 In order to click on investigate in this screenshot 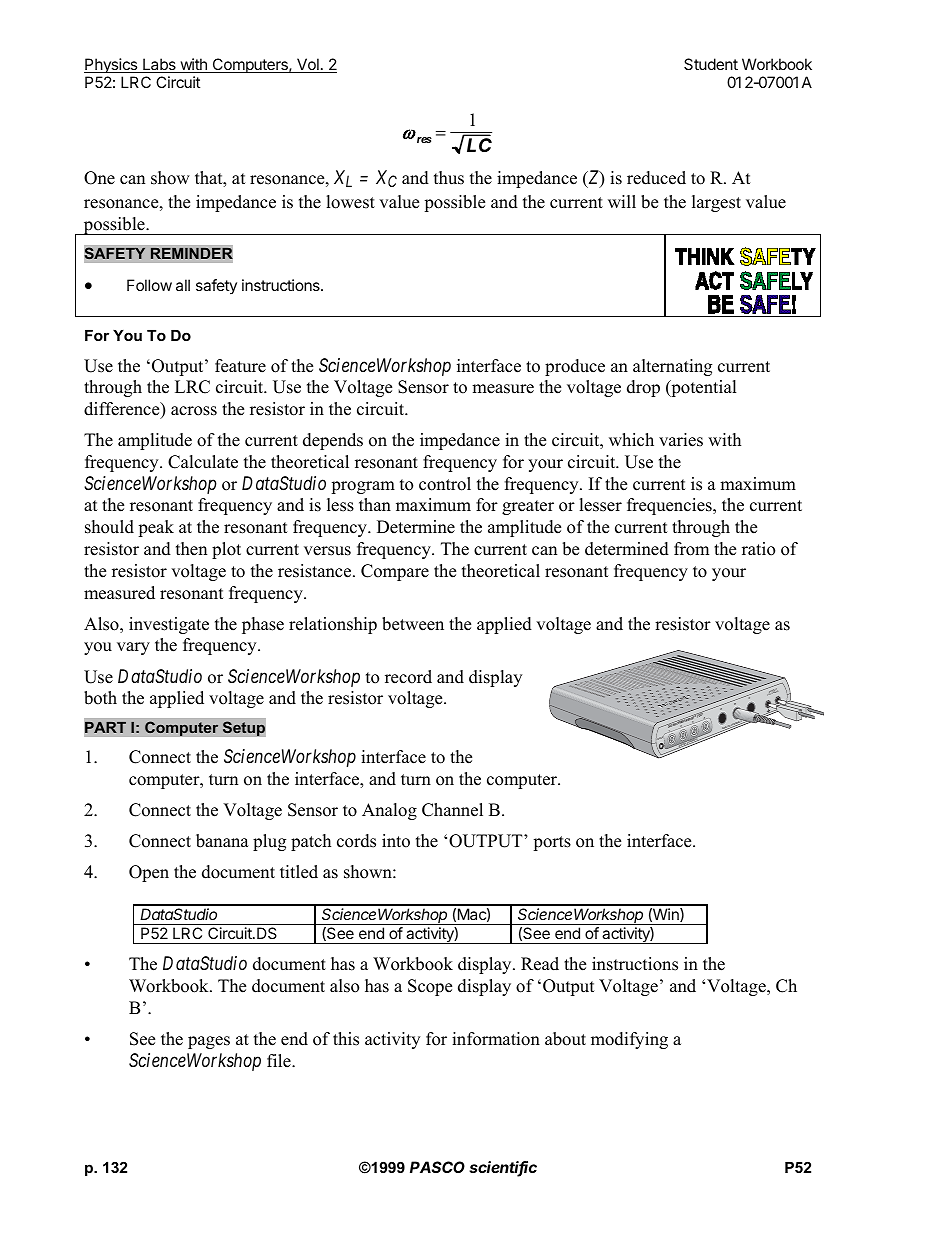, I will do `click(169, 625)`.
